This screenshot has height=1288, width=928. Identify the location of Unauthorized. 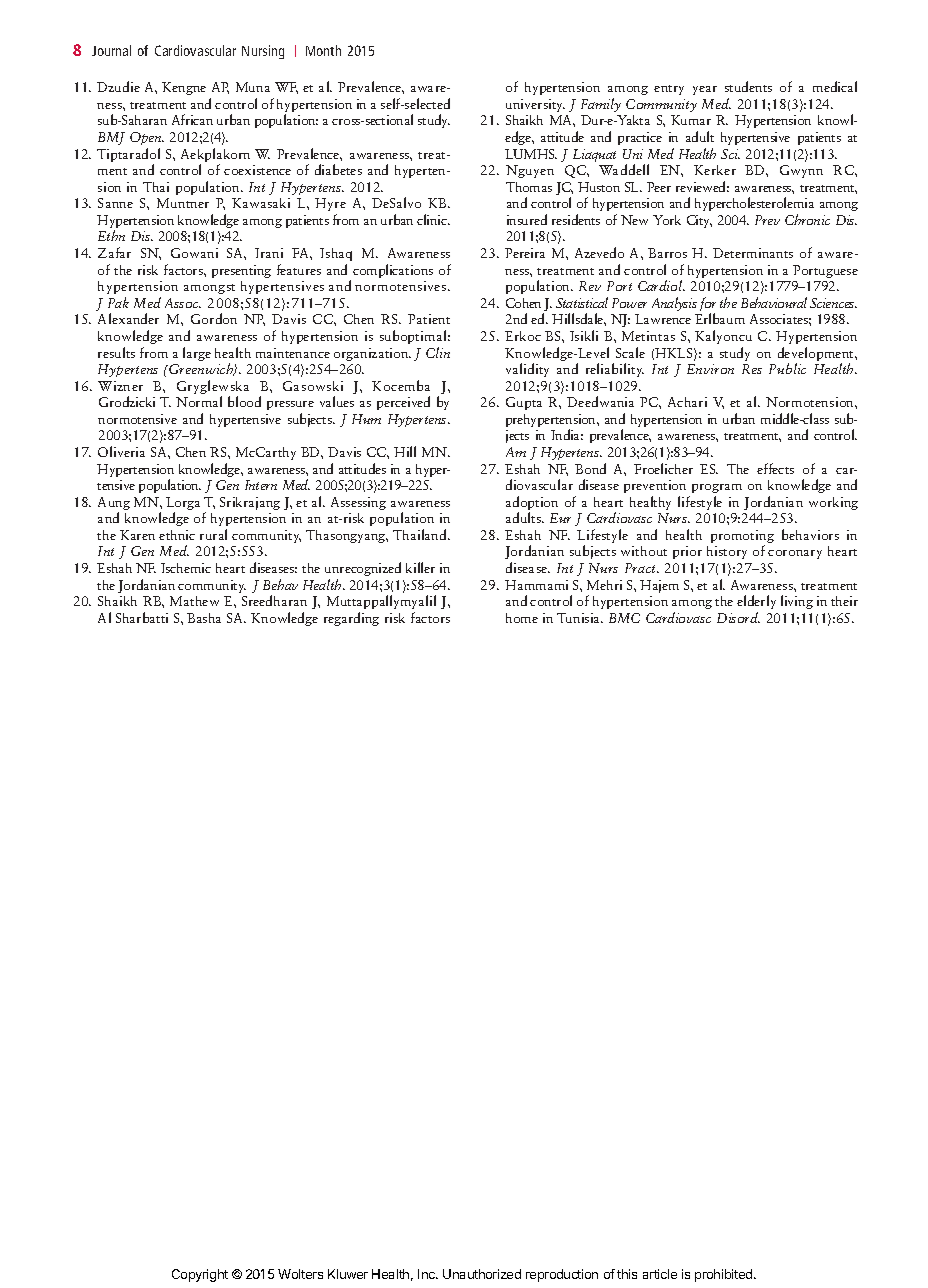
(482, 1274).
